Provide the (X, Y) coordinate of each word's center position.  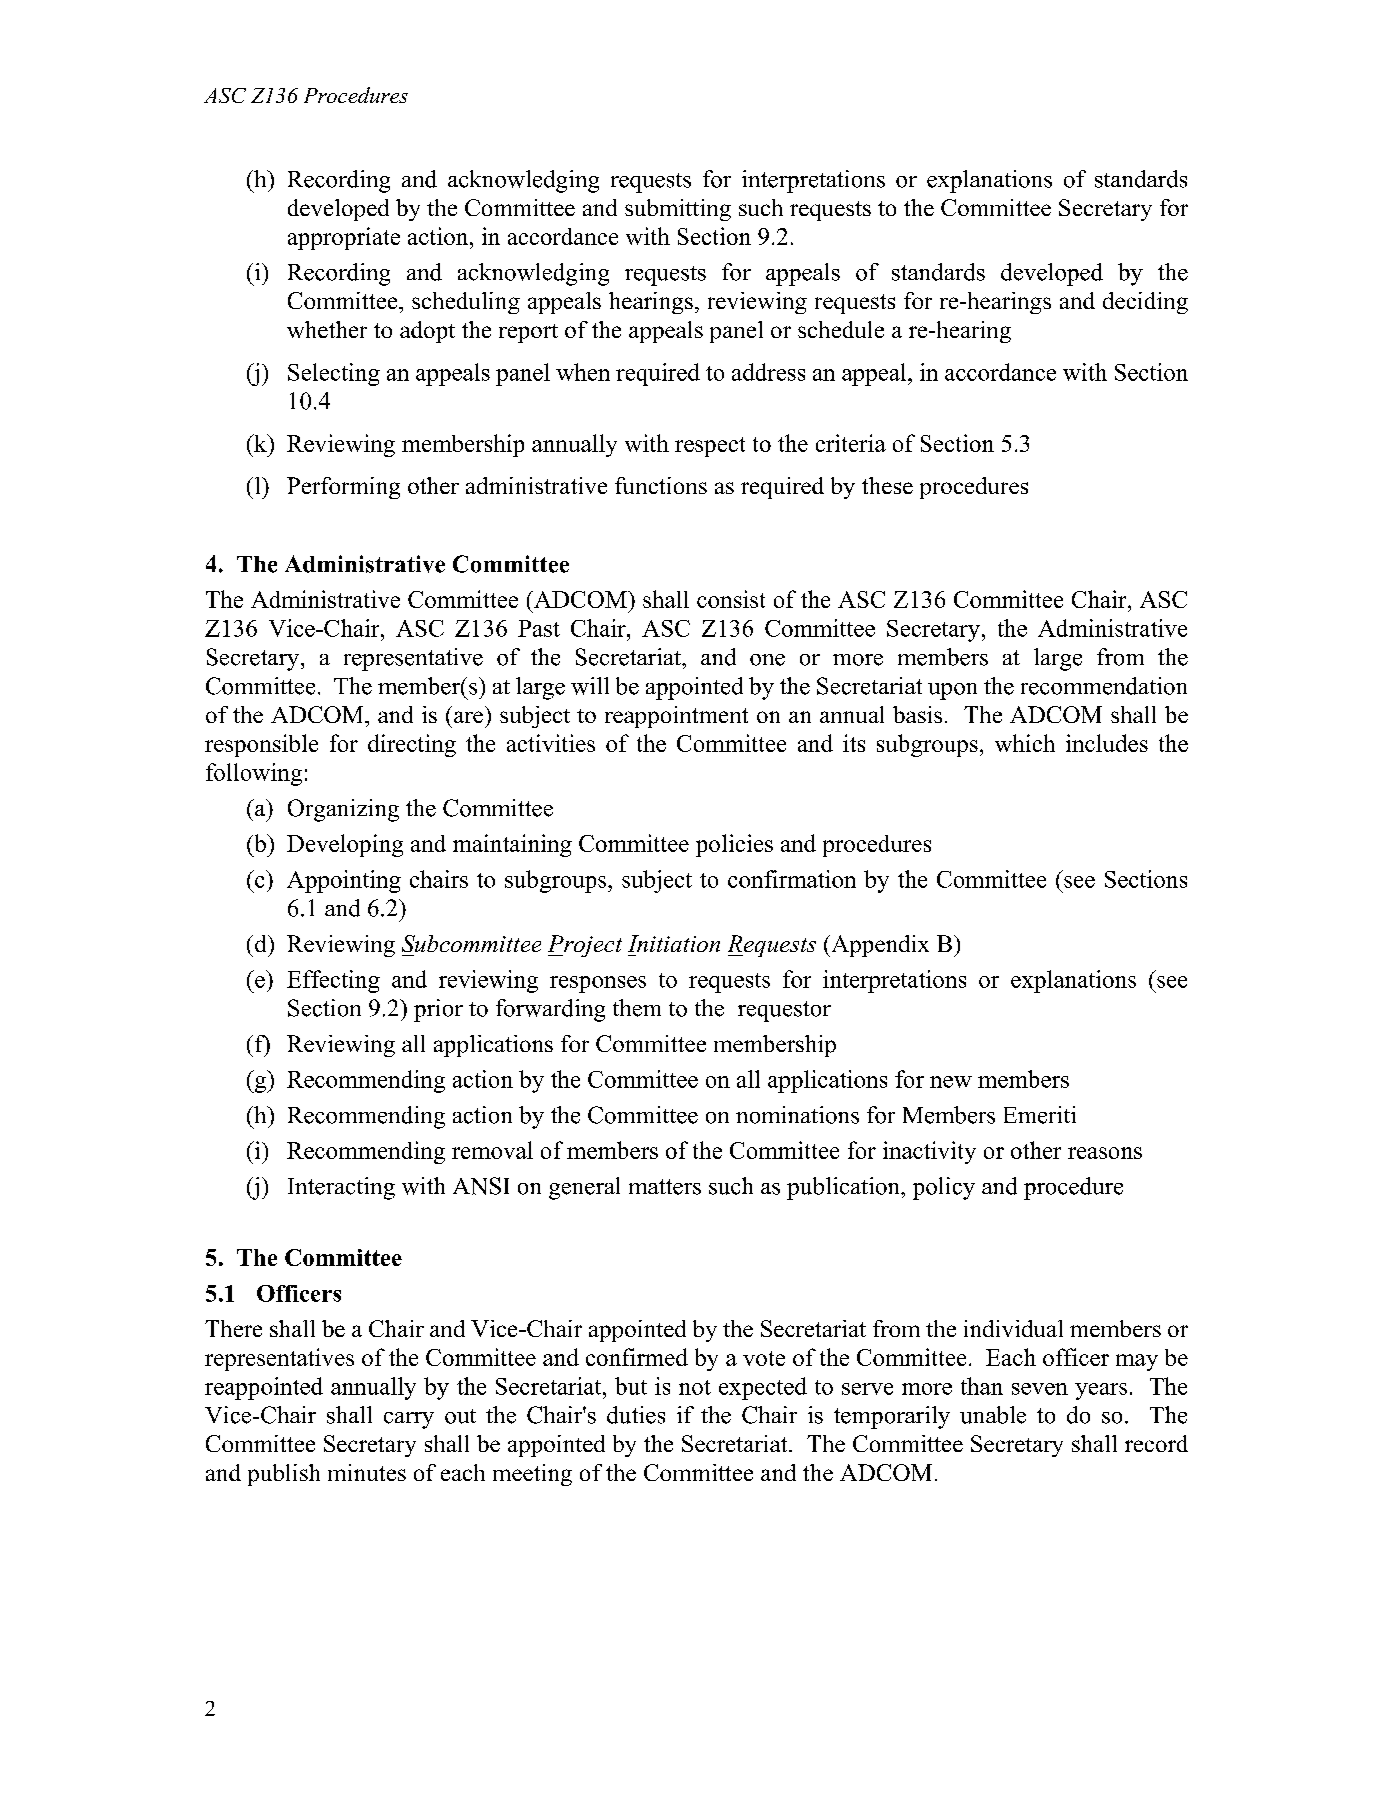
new (951, 1082)
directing (412, 745)
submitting (678, 210)
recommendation (1104, 686)
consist (731, 599)
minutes (367, 1472)
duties (636, 1415)
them (637, 1008)
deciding (1145, 303)
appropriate (344, 238)
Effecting (333, 981)
